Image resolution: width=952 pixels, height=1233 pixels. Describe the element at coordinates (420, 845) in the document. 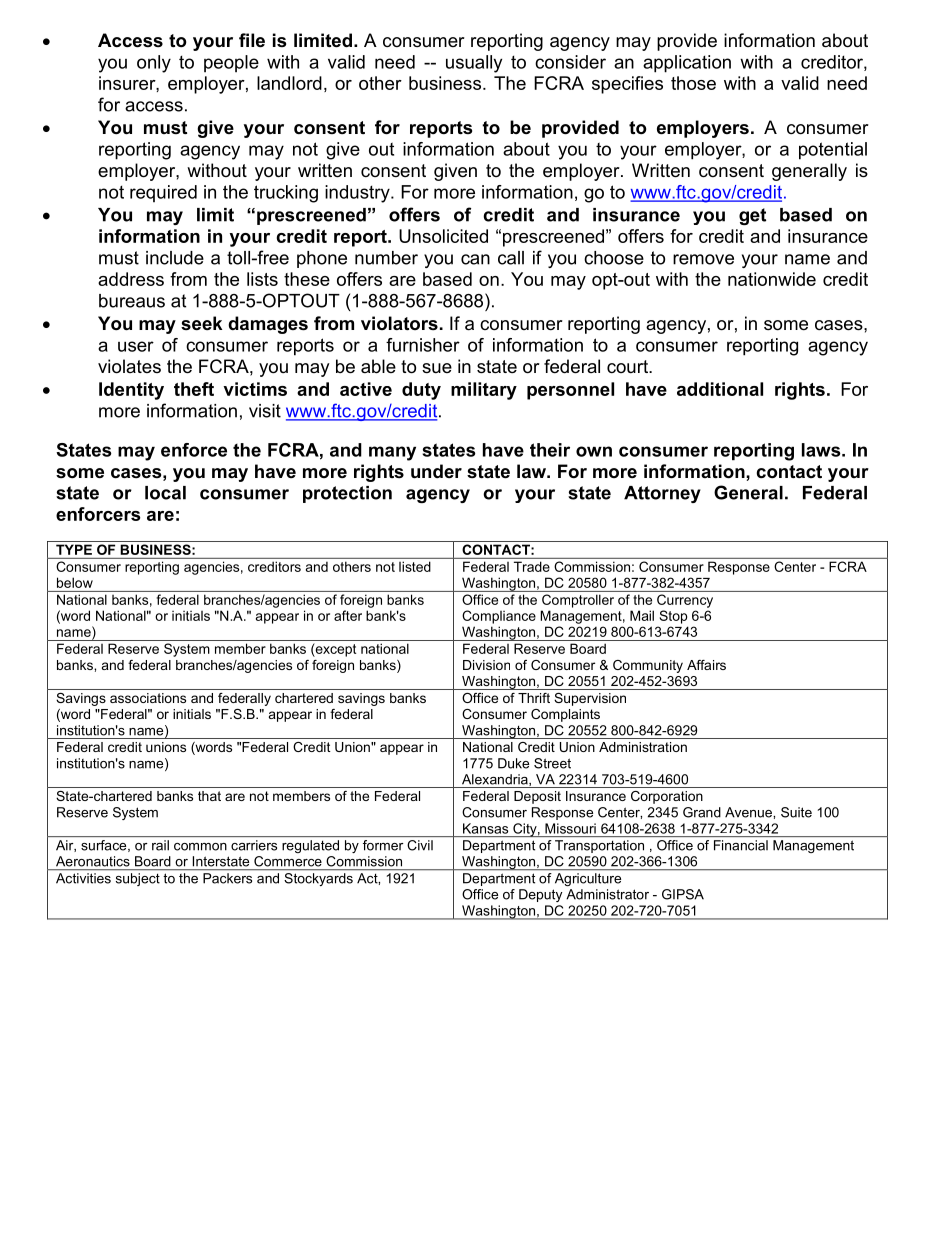

I see `Civil` at that location.
